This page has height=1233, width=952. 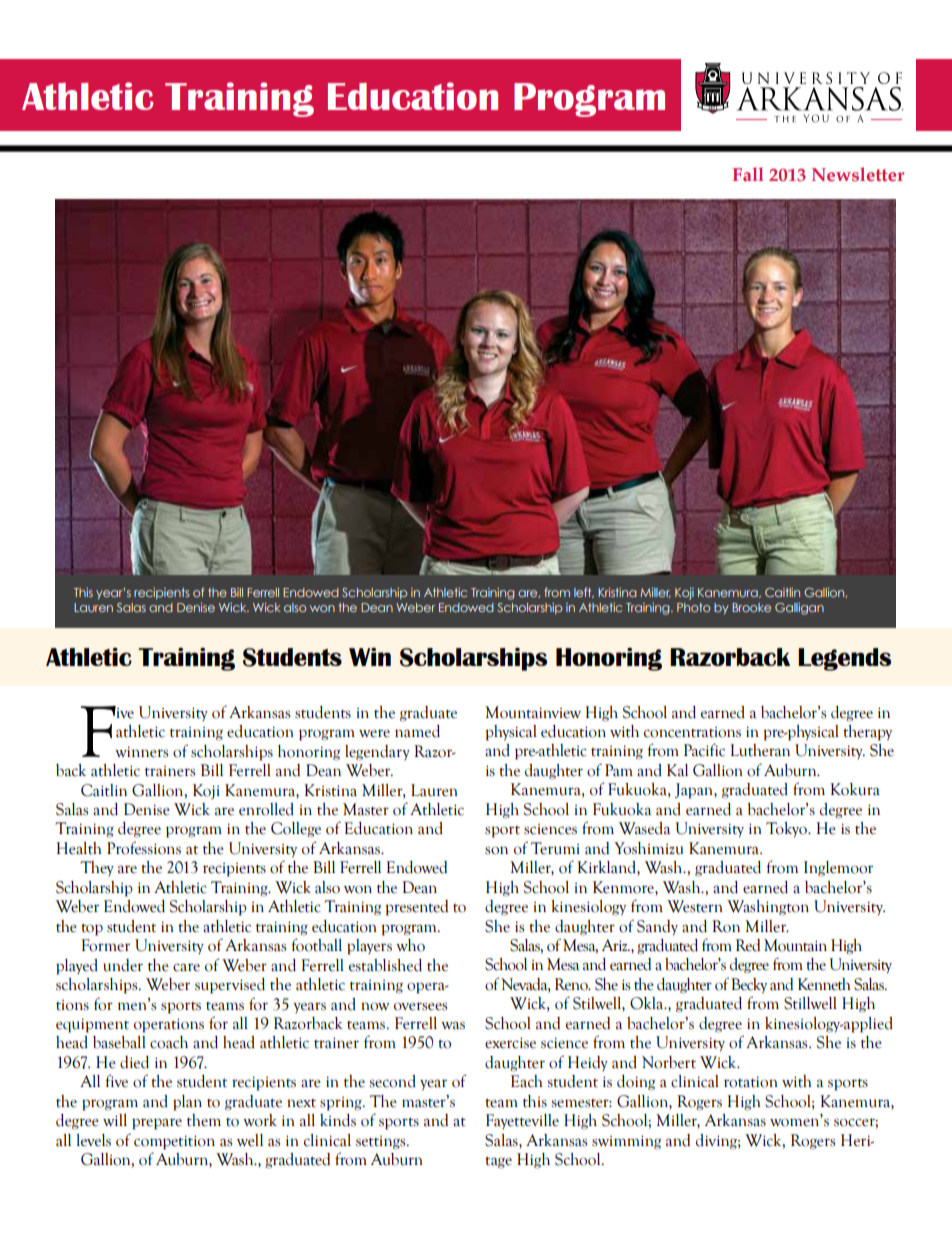 I want to click on son, so click(x=496, y=850).
